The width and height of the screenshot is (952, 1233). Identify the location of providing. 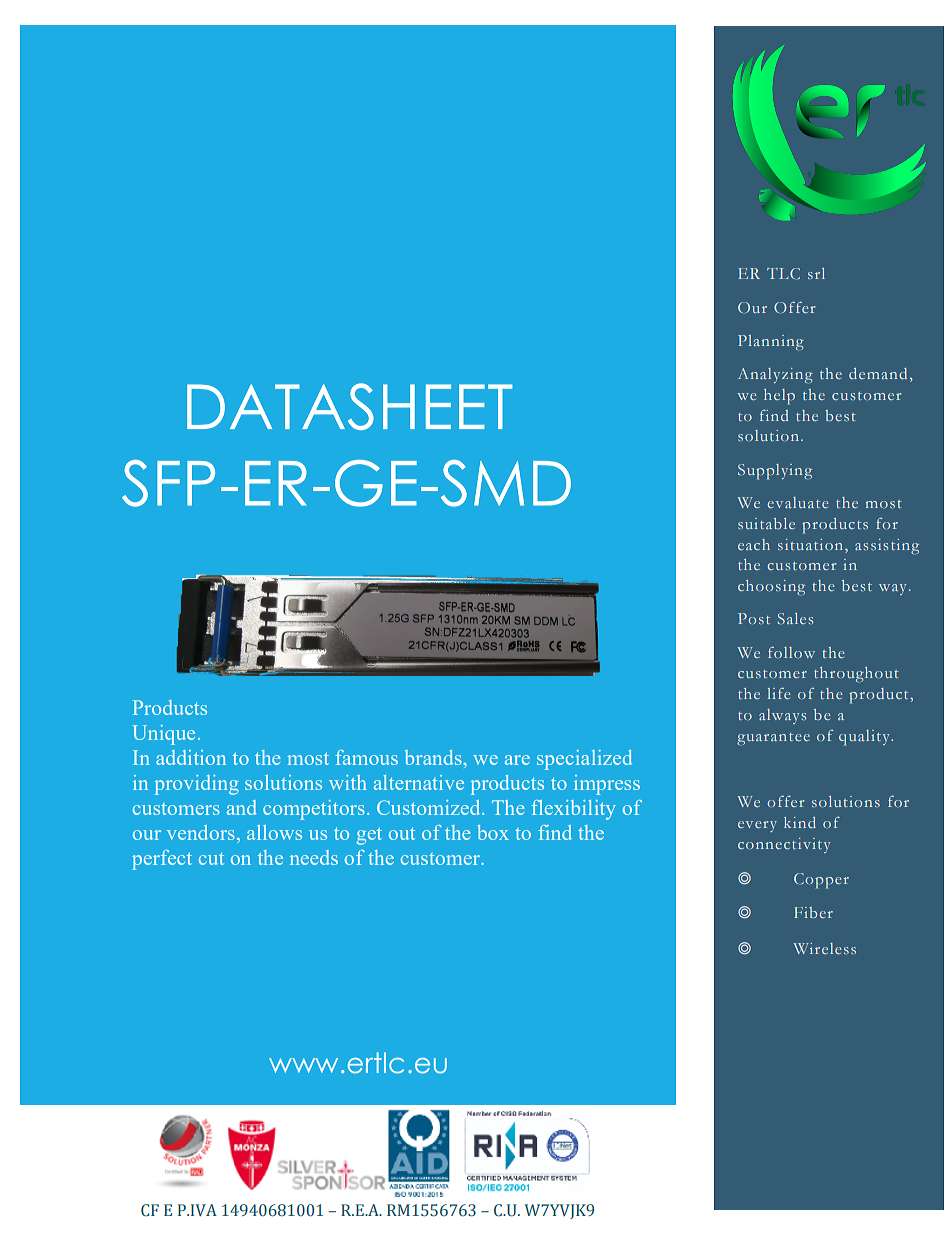
(197, 785).
